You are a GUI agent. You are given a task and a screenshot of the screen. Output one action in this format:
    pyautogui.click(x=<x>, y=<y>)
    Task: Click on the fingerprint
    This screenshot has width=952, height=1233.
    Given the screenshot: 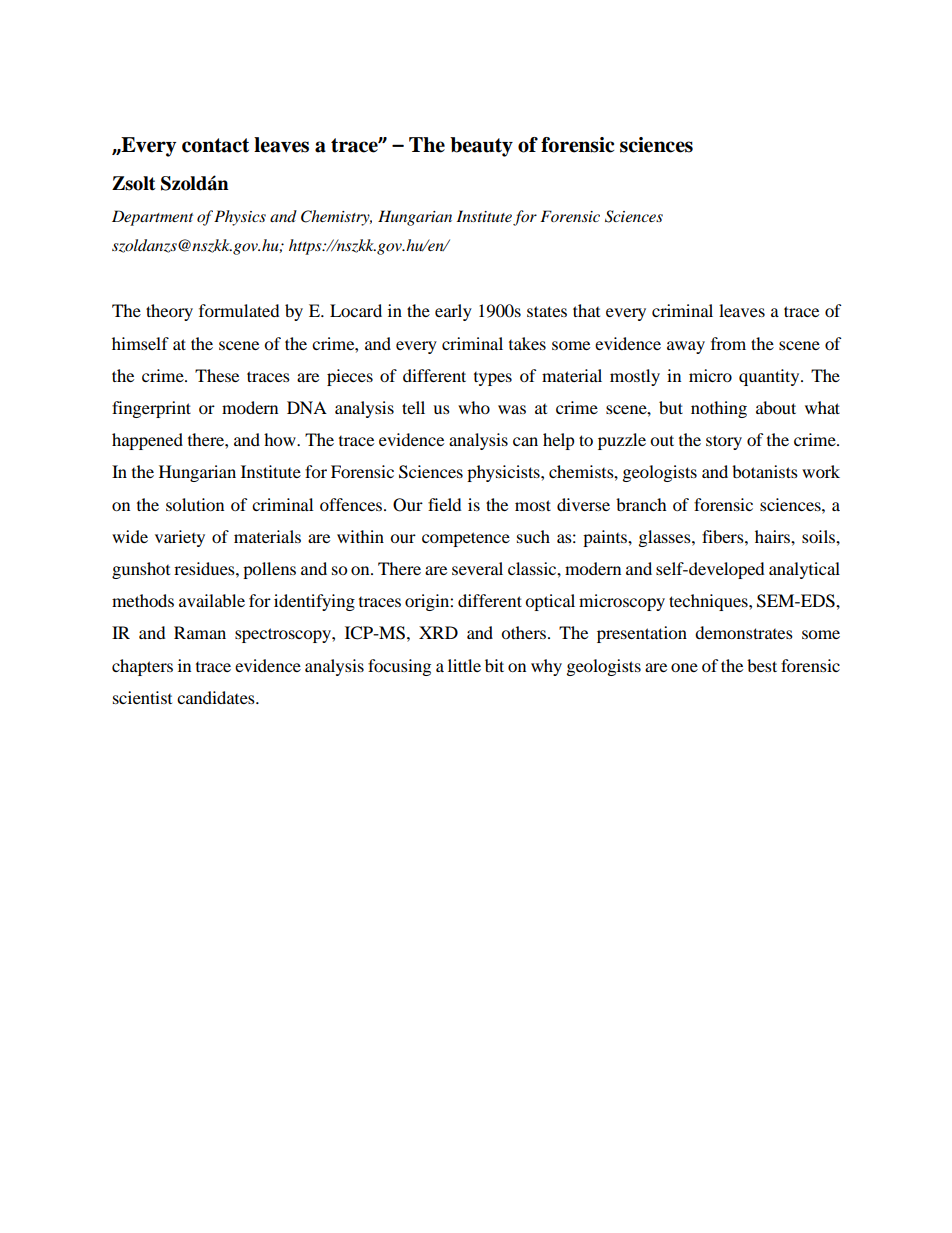 What is the action you would take?
    pyautogui.click(x=151, y=409)
